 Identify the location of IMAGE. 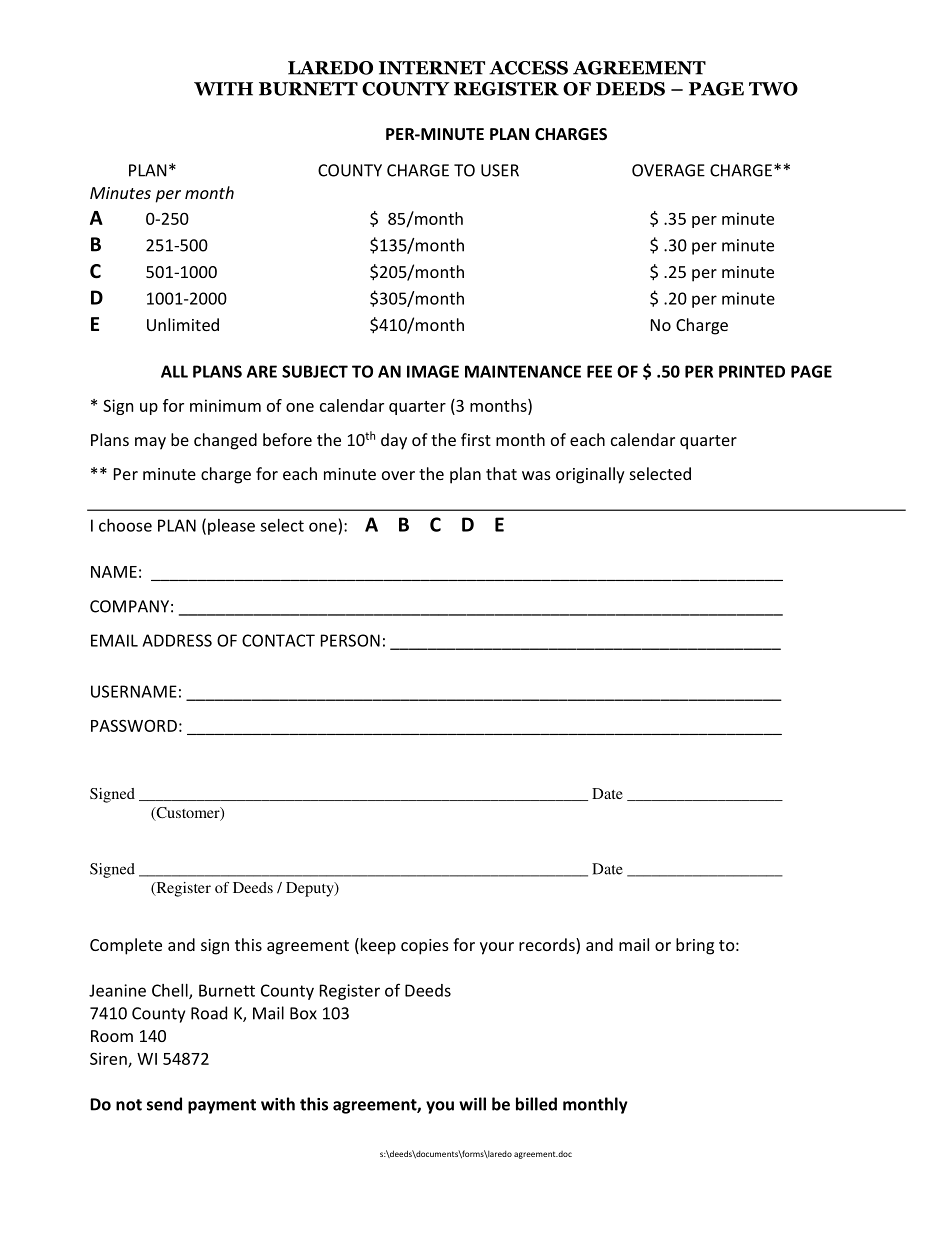
(433, 371).
